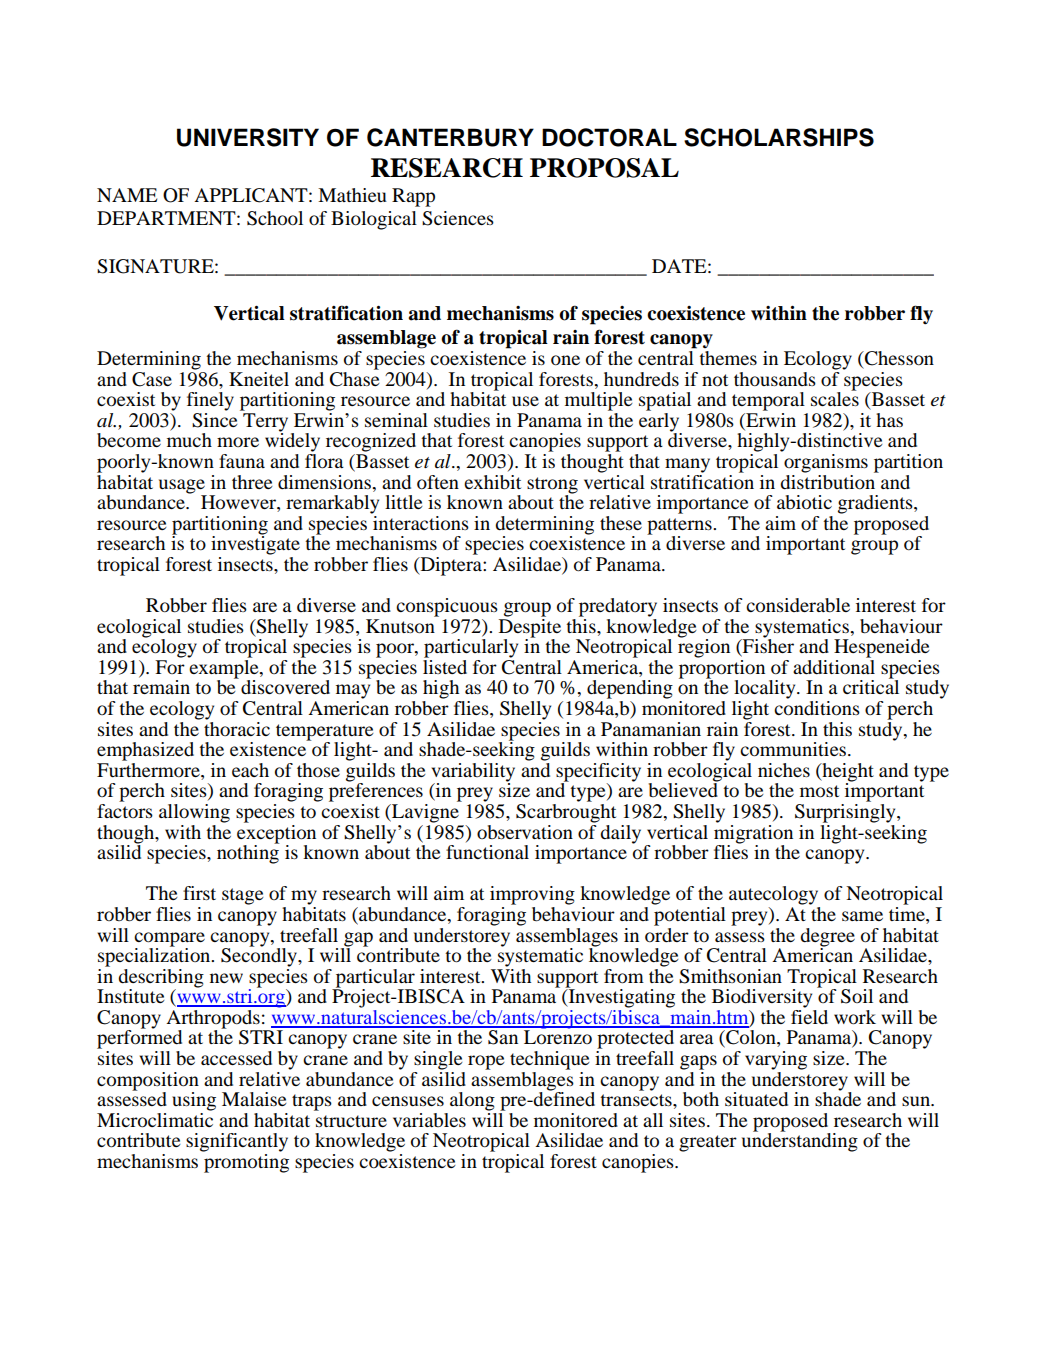 The image size is (1050, 1359). Describe the element at coordinates (800, 1141) in the screenshot. I see `understanding` at that location.
